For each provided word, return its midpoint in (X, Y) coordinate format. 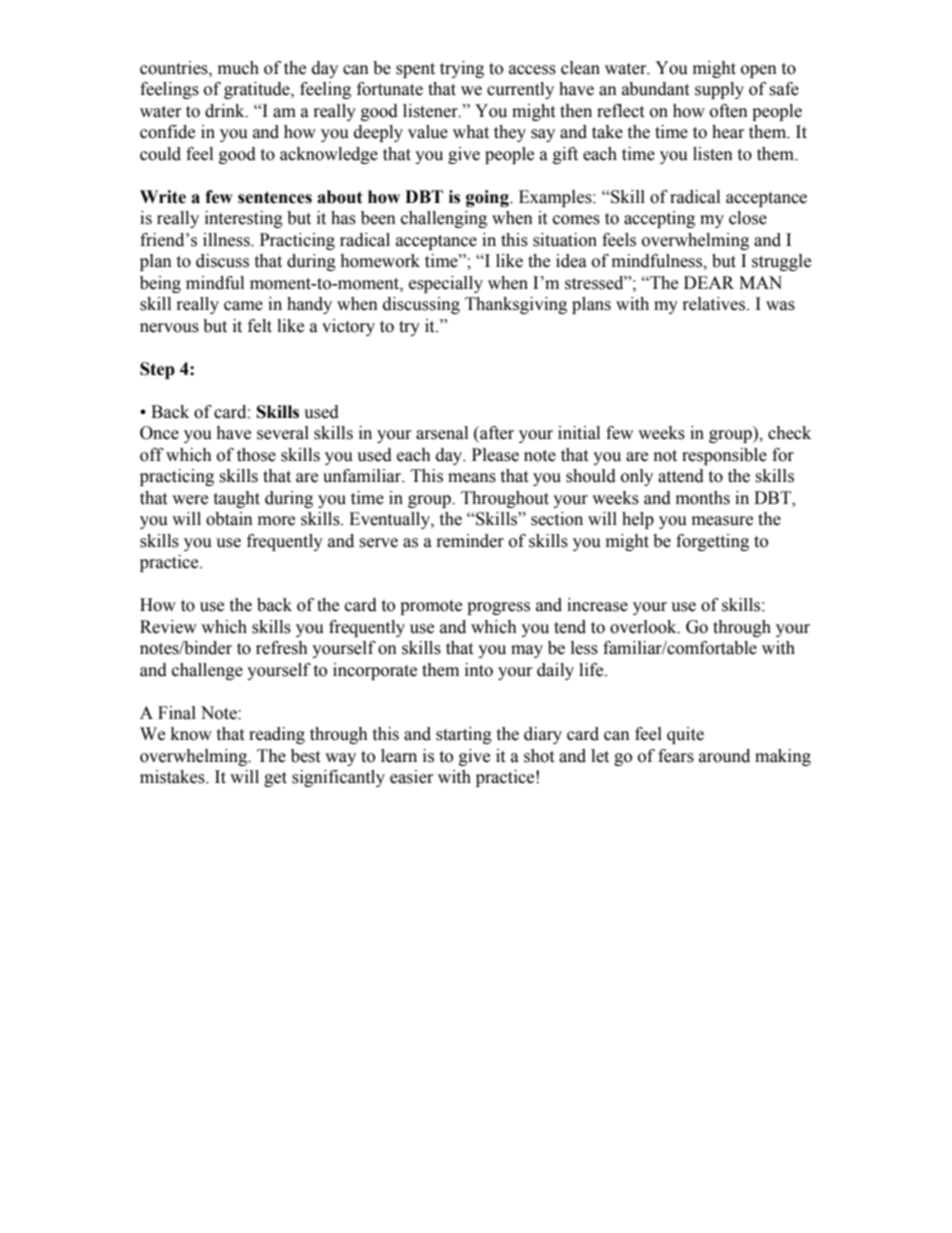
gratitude (258, 90)
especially (446, 284)
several (283, 433)
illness (227, 240)
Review (168, 627)
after (496, 433)
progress (498, 608)
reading (277, 735)
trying (462, 69)
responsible (724, 456)
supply (719, 90)
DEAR (709, 282)
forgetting (712, 542)
